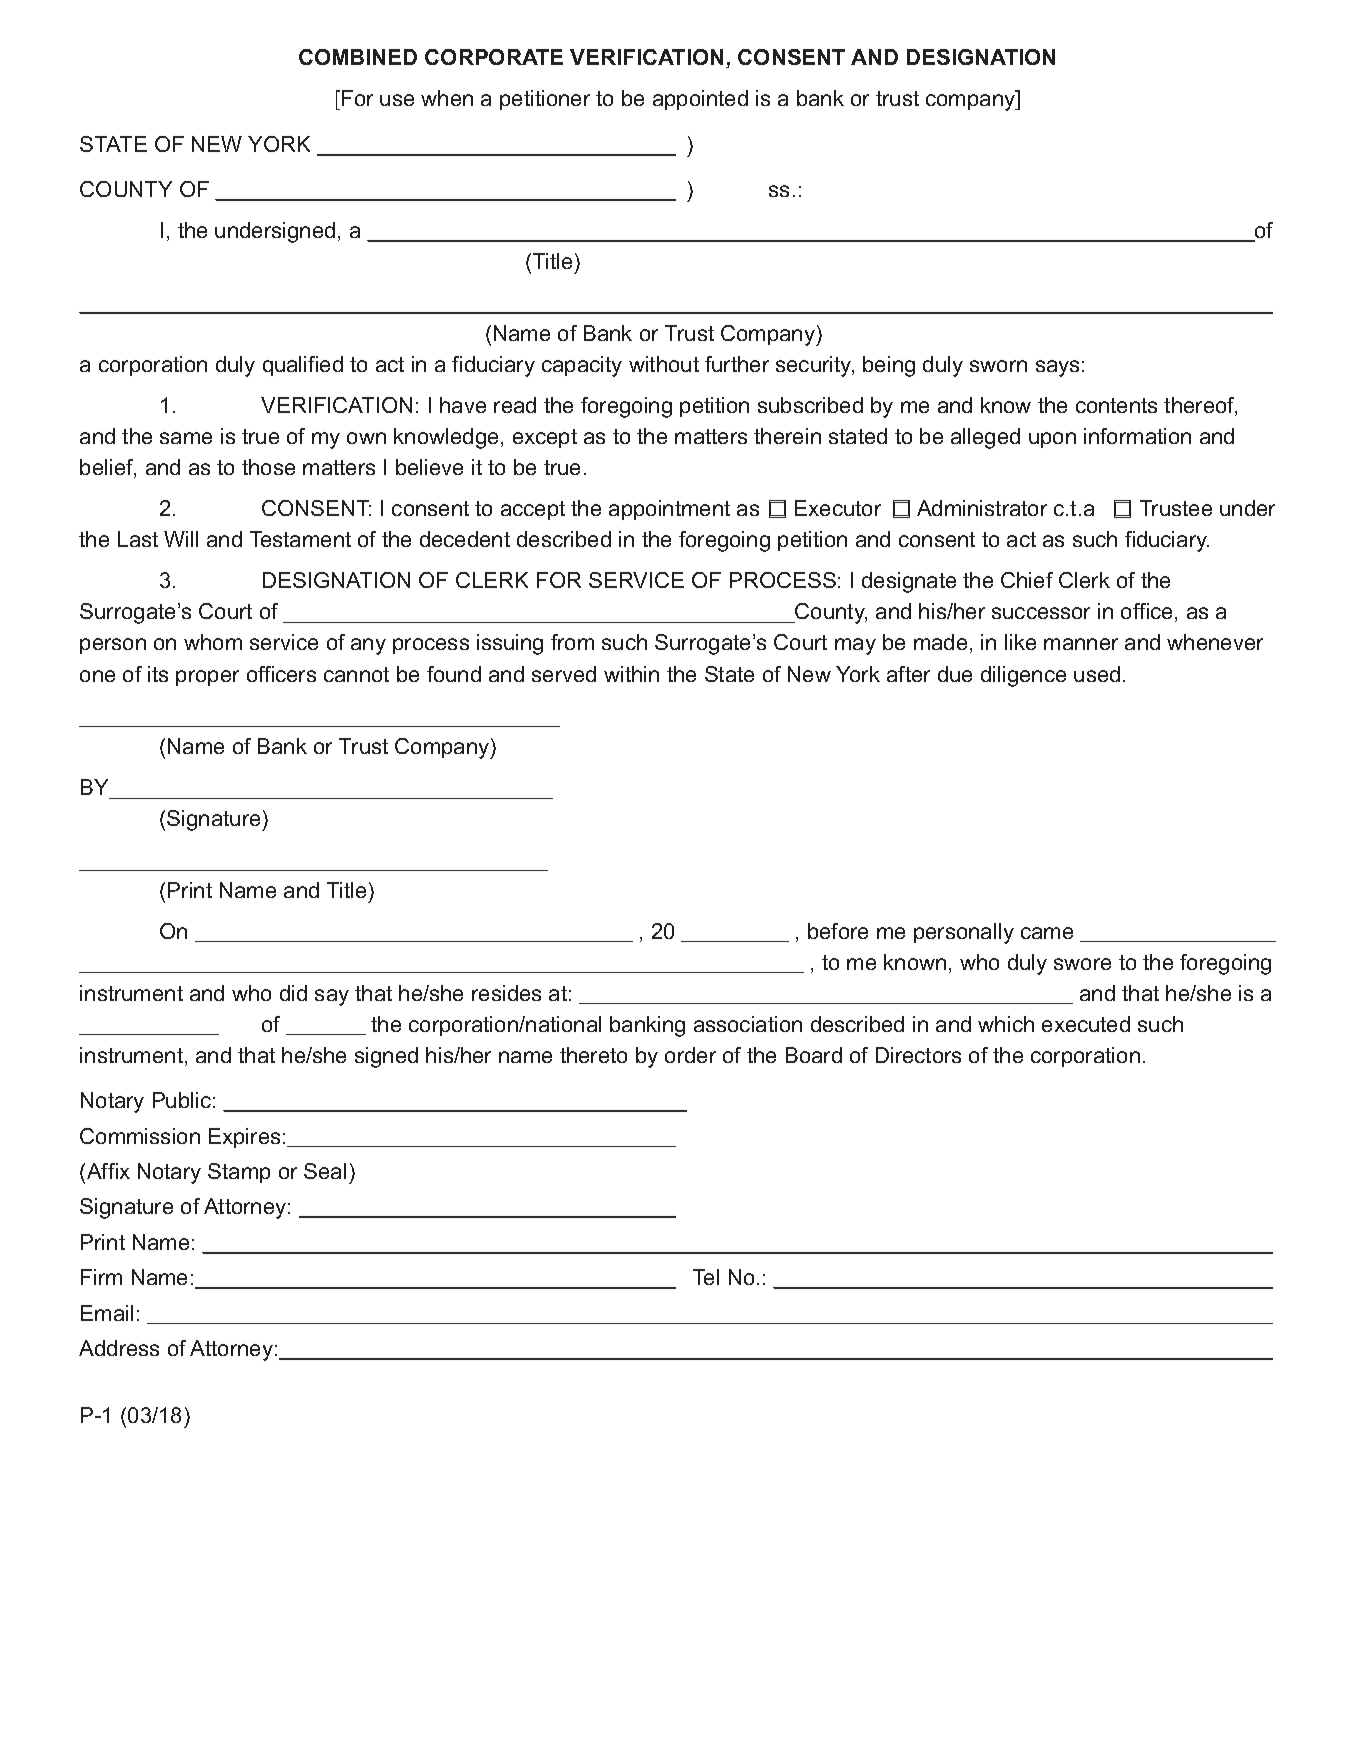 This screenshot has width=1356, height=1755. What do you see at coordinates (706, 1277) in the screenshot?
I see `Tel` at bounding box center [706, 1277].
